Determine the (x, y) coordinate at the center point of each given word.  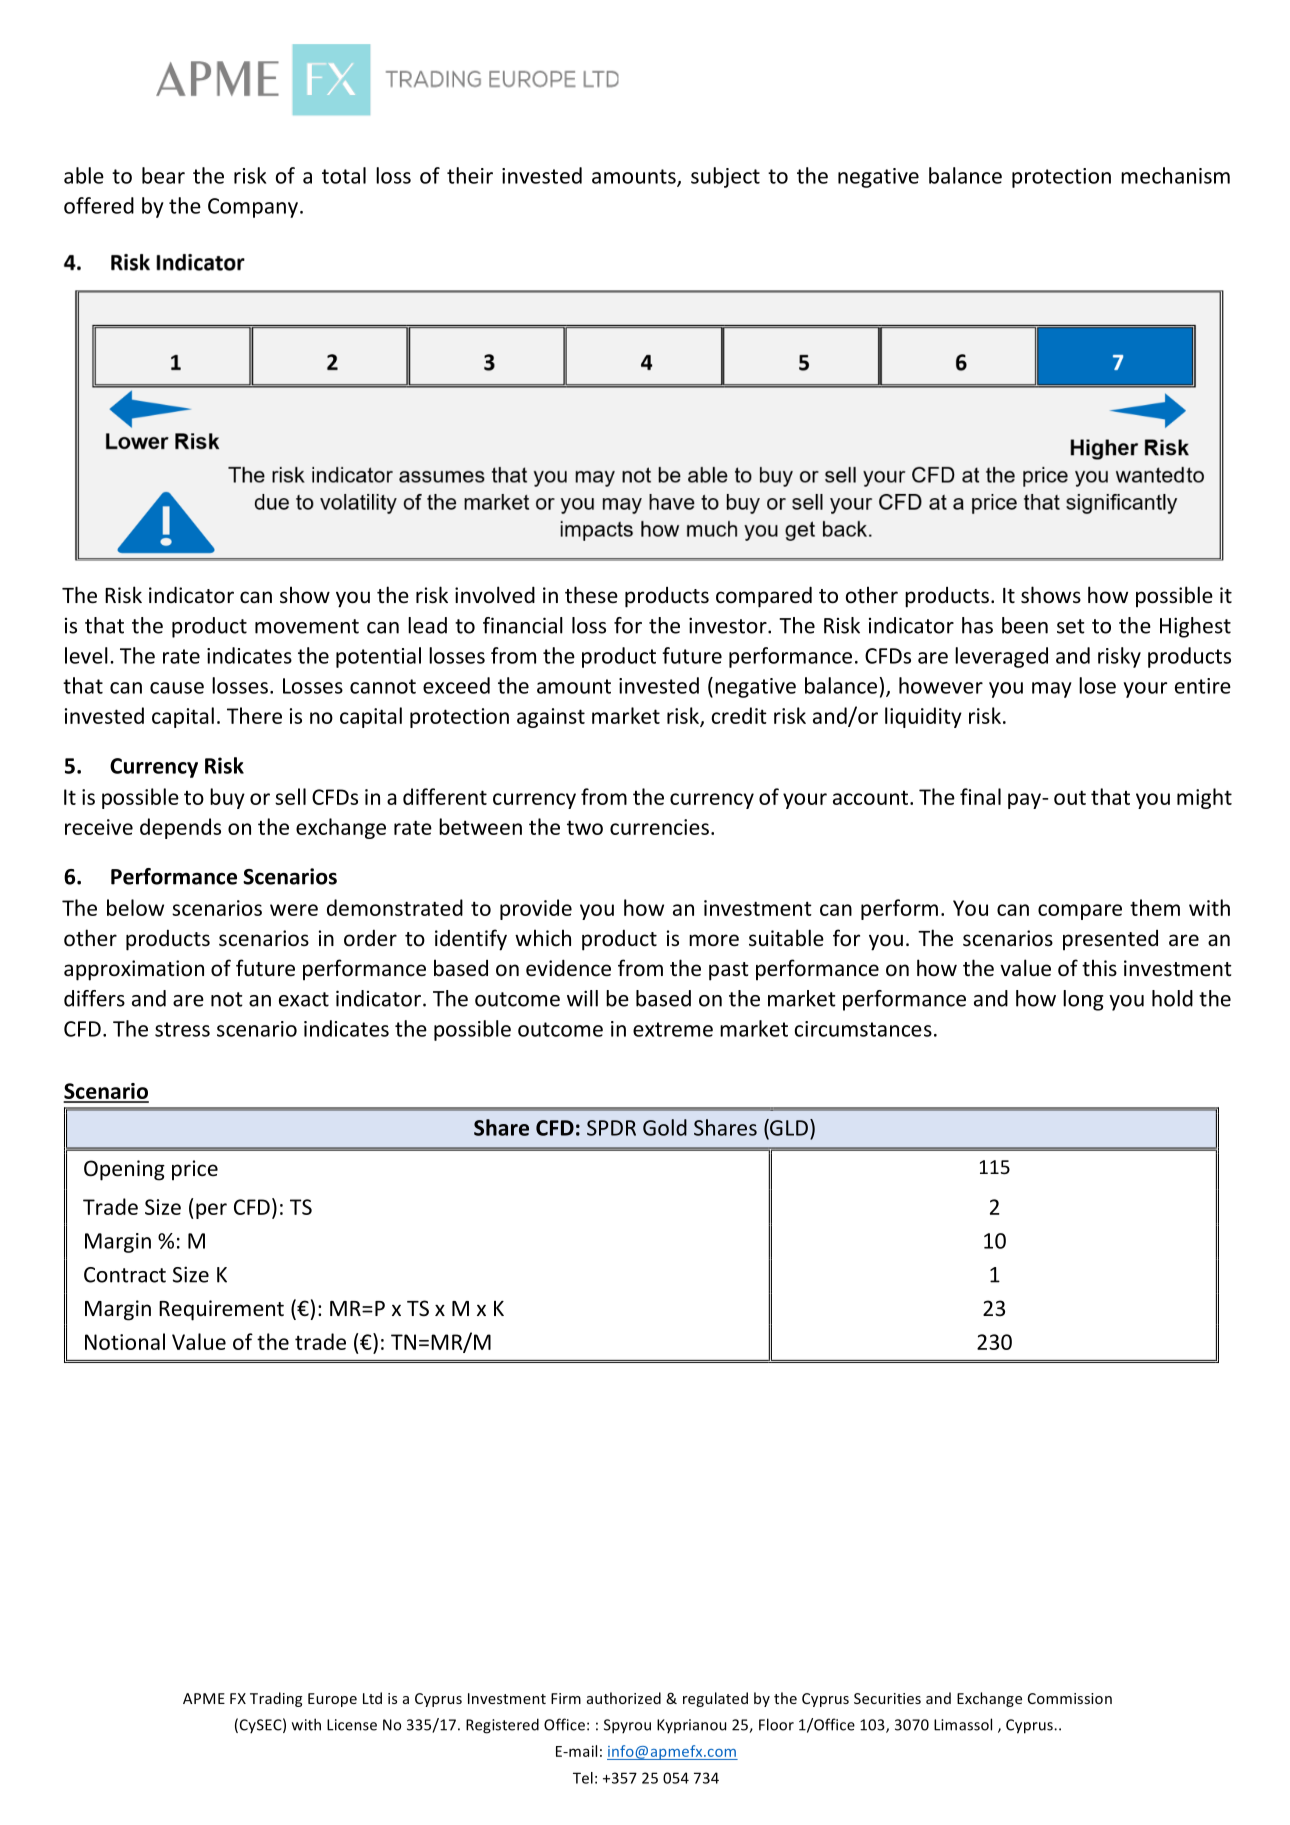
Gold (665, 1127)
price (195, 1170)
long (1083, 1000)
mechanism (1175, 175)
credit (739, 715)
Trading (276, 1699)
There (254, 715)
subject (725, 177)
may (1052, 690)
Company (253, 208)
